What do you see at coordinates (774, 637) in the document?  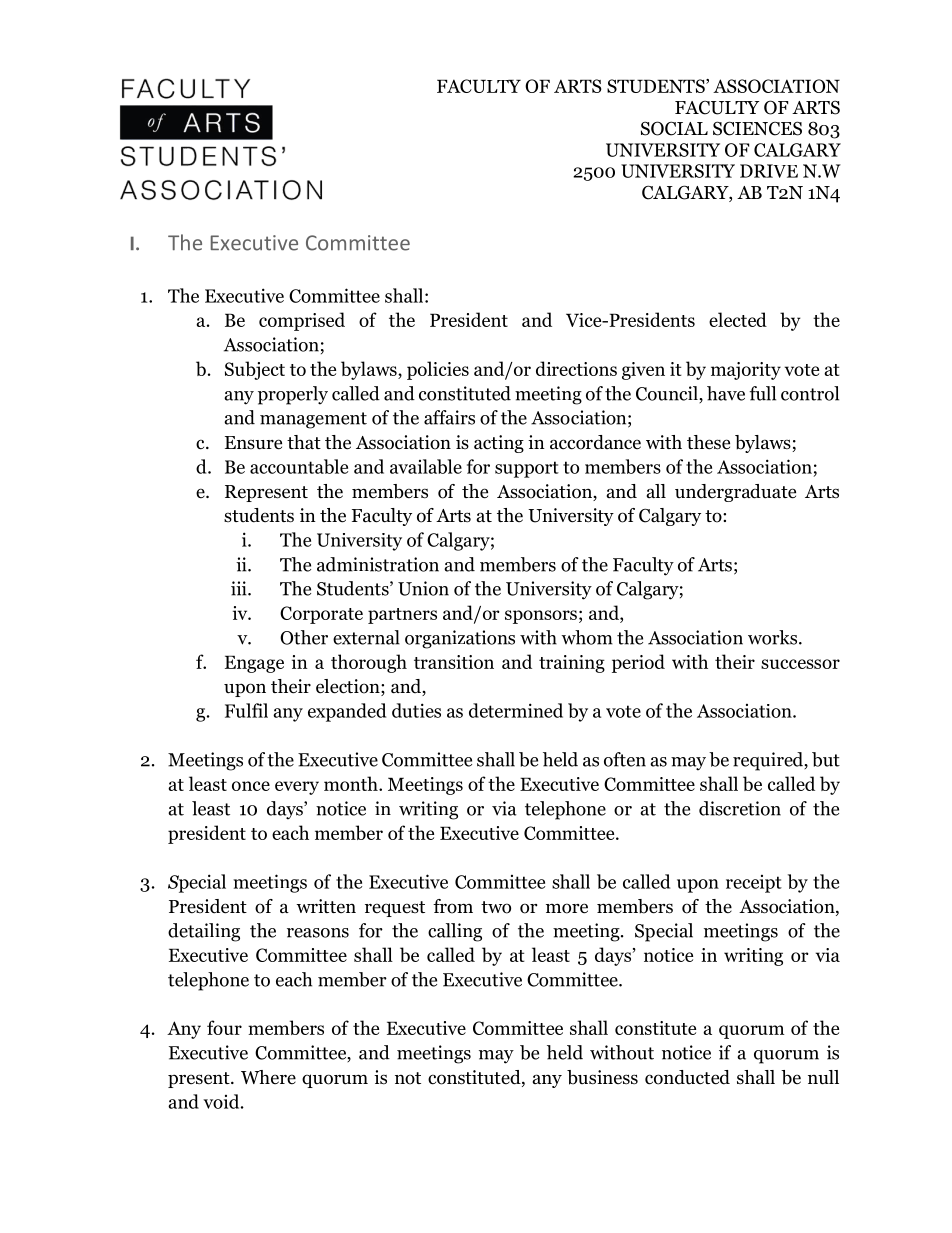 I see `works` at bounding box center [774, 637].
